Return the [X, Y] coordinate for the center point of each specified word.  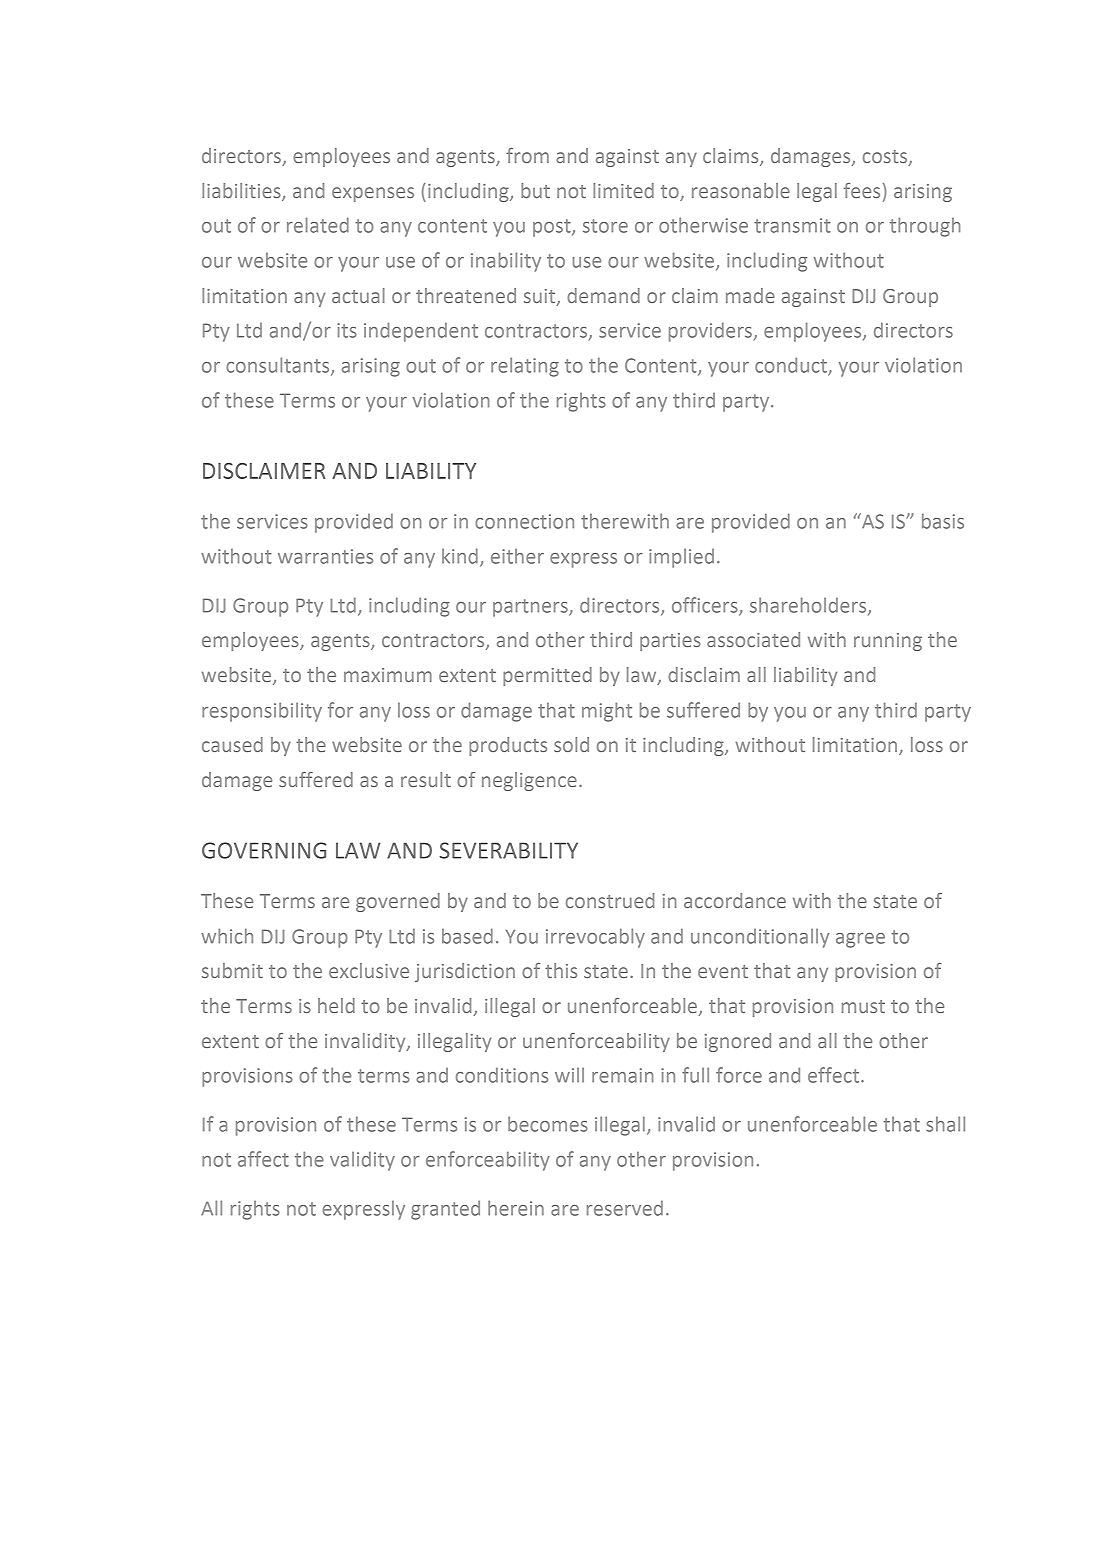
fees [862, 190]
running [888, 642]
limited [623, 190]
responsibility [262, 712]
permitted [547, 676]
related [318, 225]
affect [263, 1159]
